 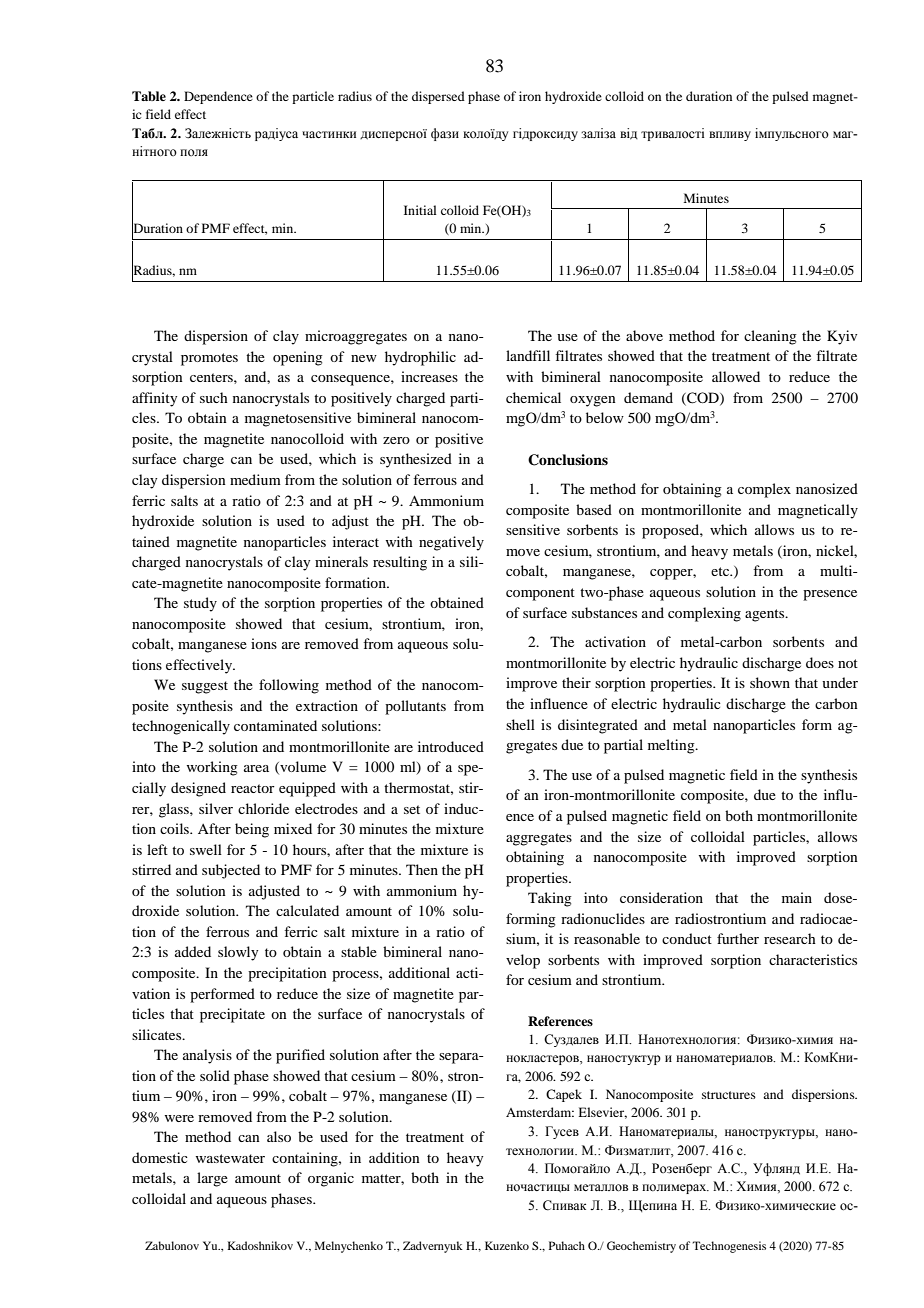 What do you see at coordinates (212, 1179) in the screenshot?
I see `large` at bounding box center [212, 1179].
